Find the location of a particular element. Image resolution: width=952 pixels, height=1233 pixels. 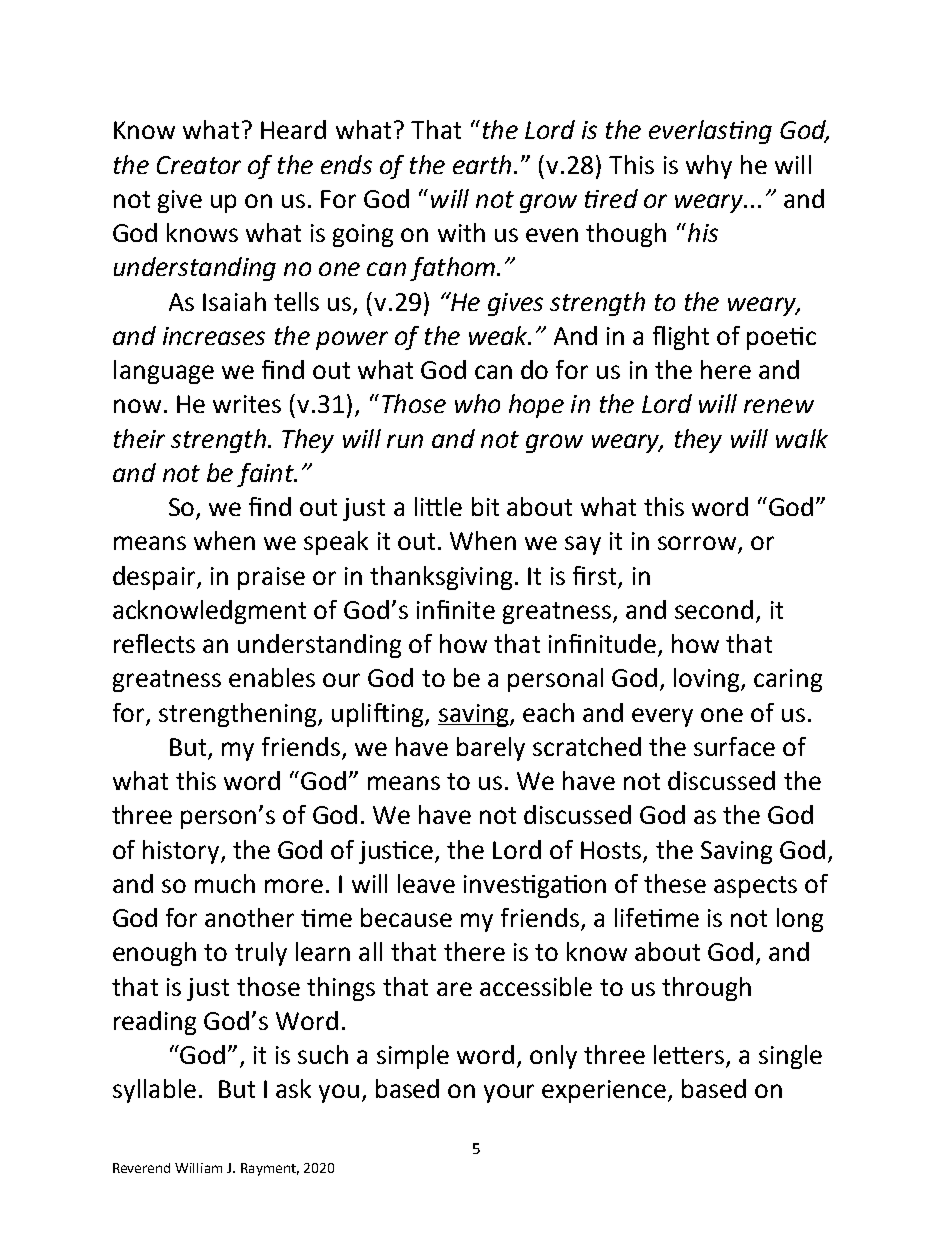

who is located at coordinates (477, 403).
